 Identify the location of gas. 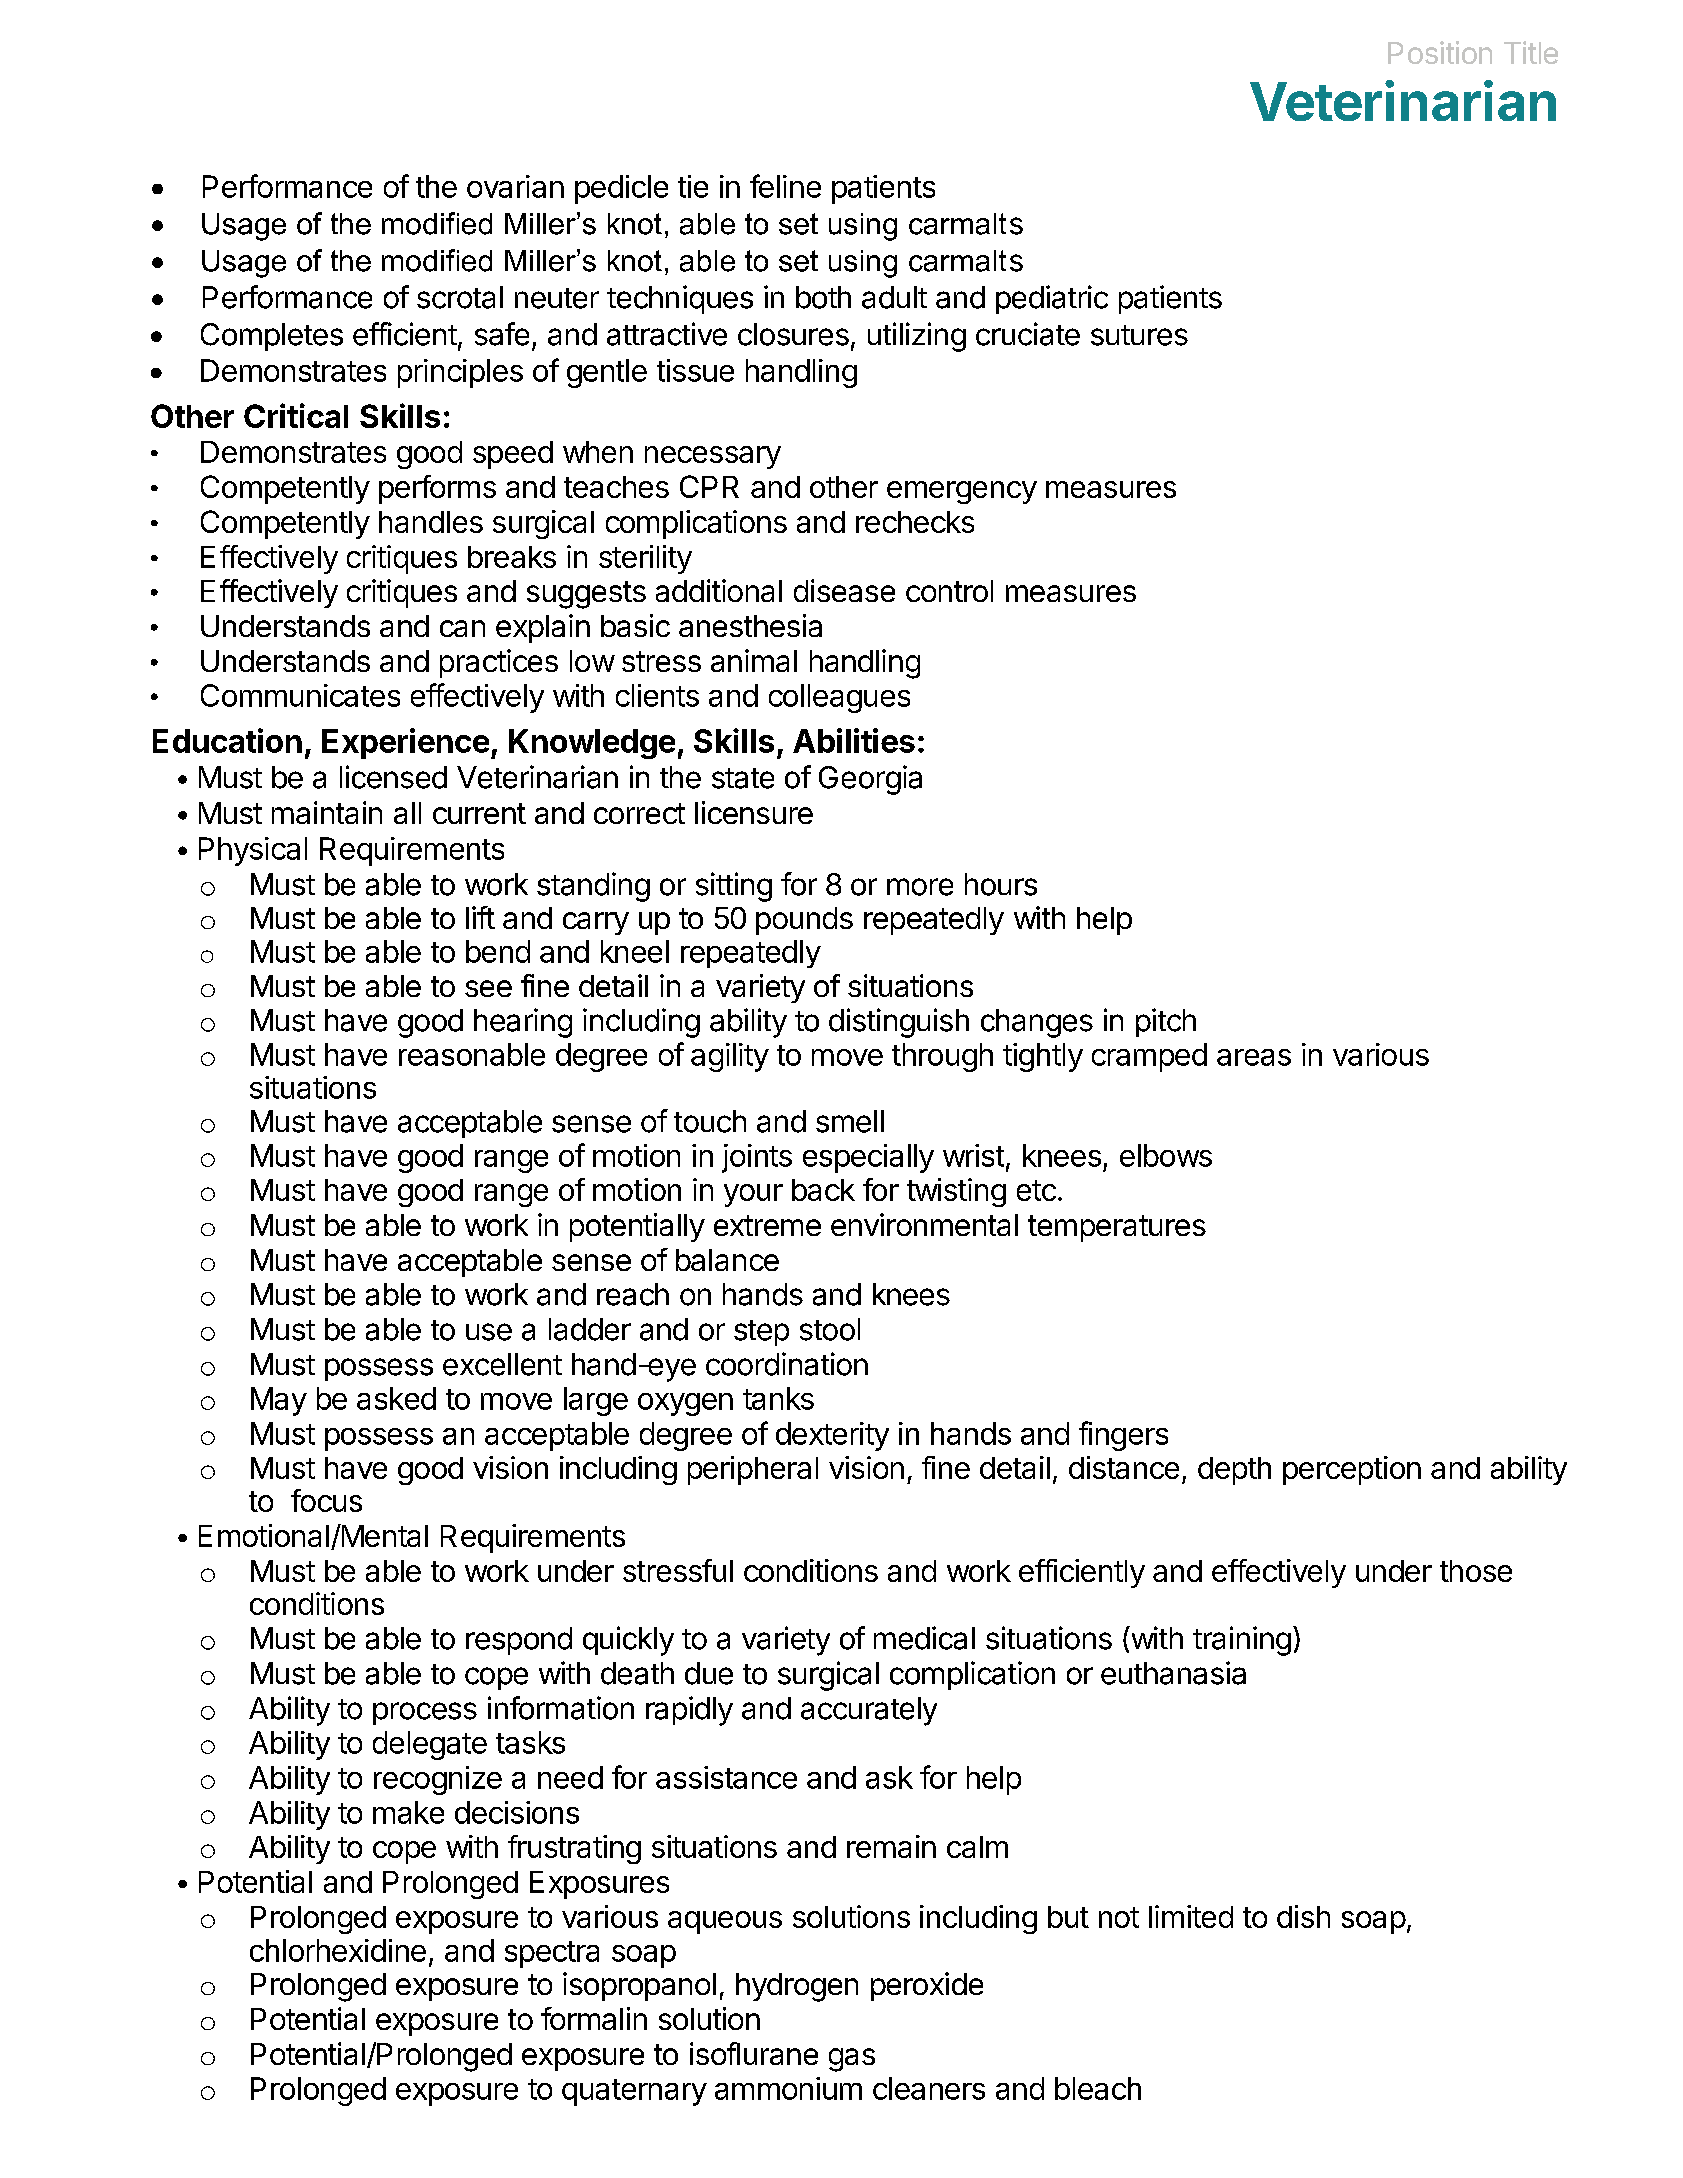
(852, 2060).
